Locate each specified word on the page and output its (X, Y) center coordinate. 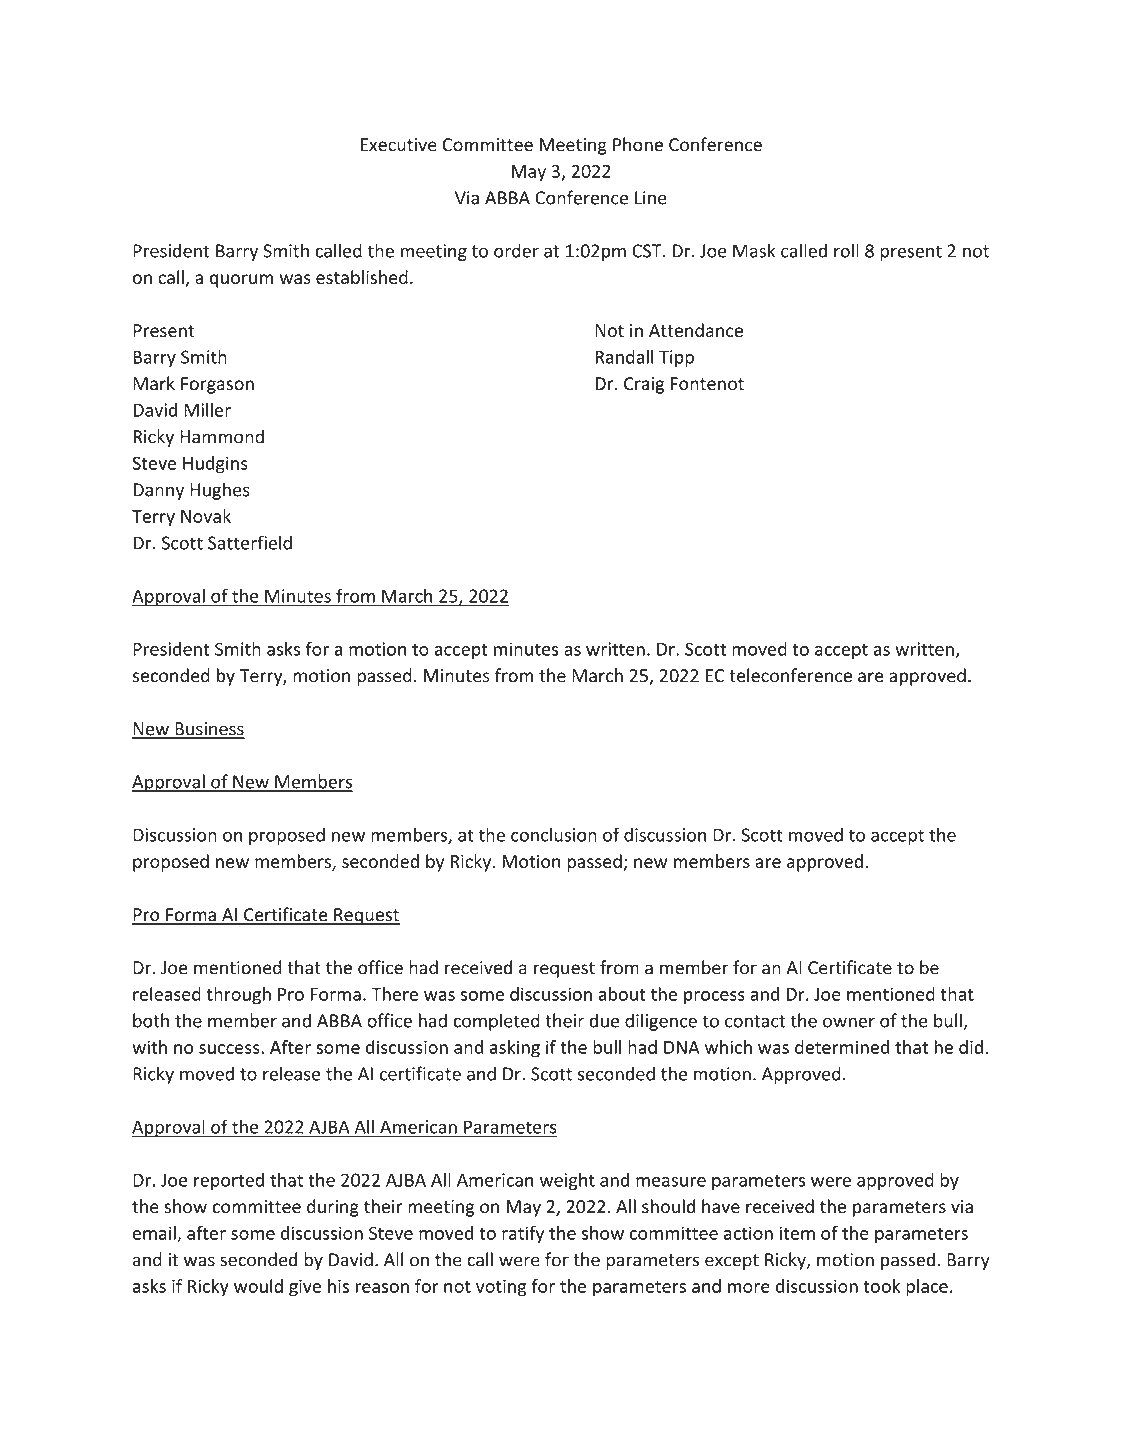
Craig (644, 385)
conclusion (554, 834)
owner (849, 1022)
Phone (638, 144)
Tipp (676, 358)
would (258, 1286)
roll (846, 250)
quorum (241, 281)
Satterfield (250, 542)
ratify (523, 1235)
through (238, 996)
